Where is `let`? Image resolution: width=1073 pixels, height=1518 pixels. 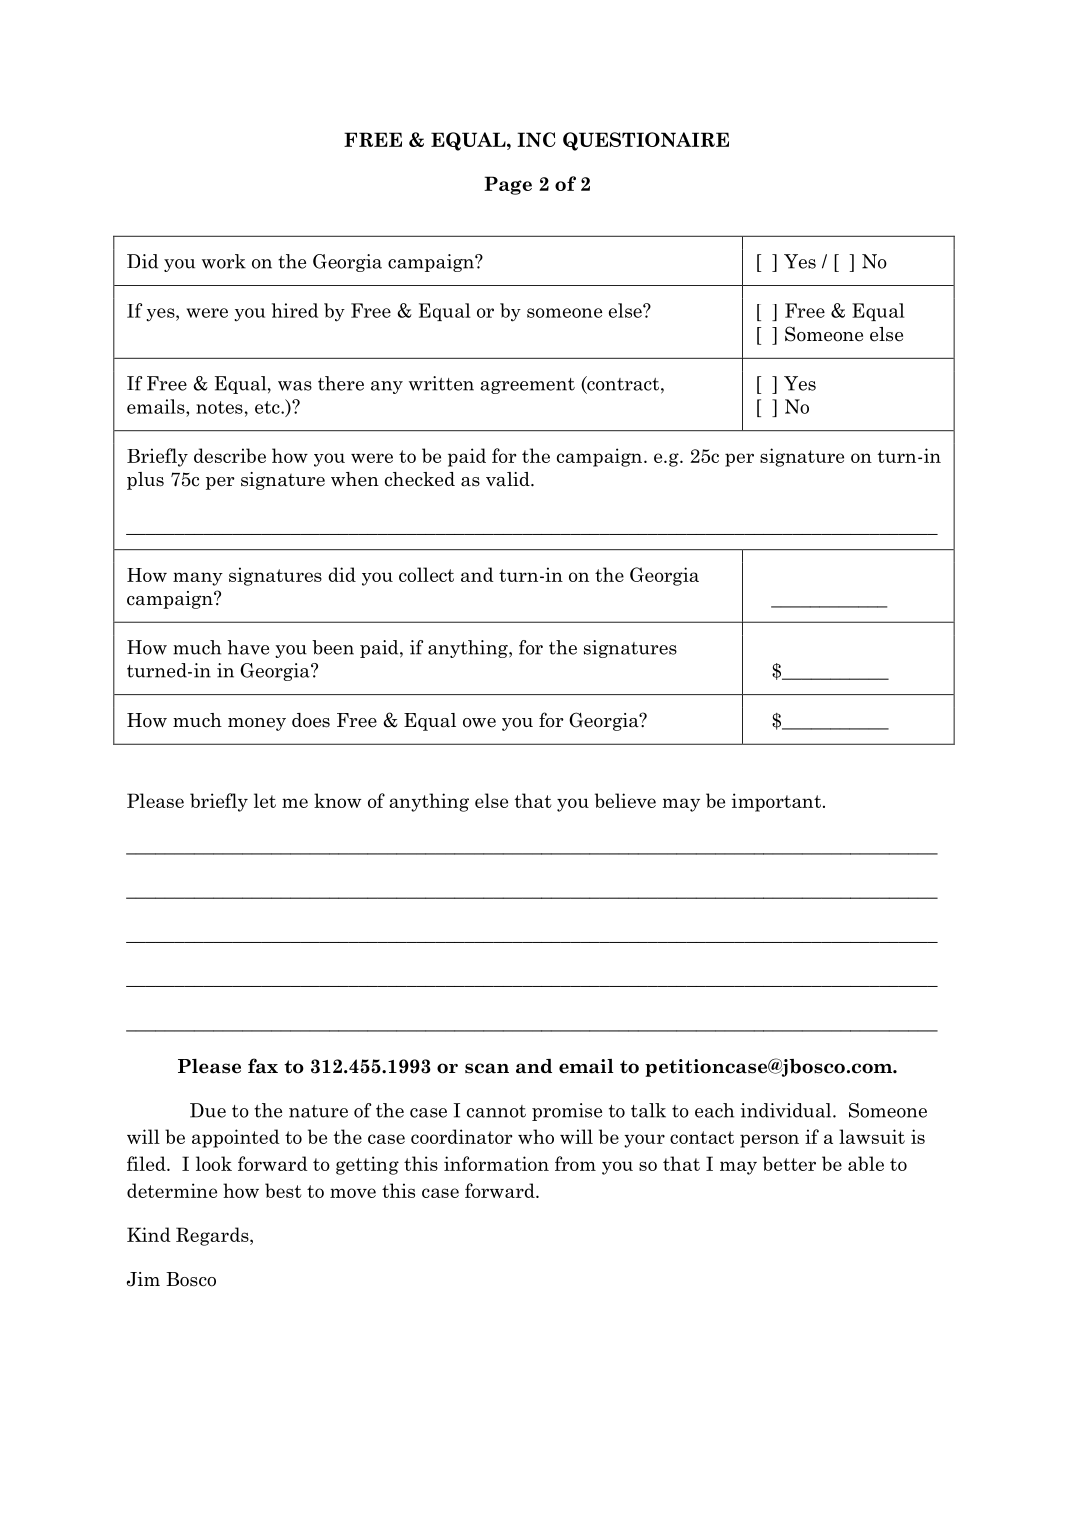
let is located at coordinates (265, 800).
